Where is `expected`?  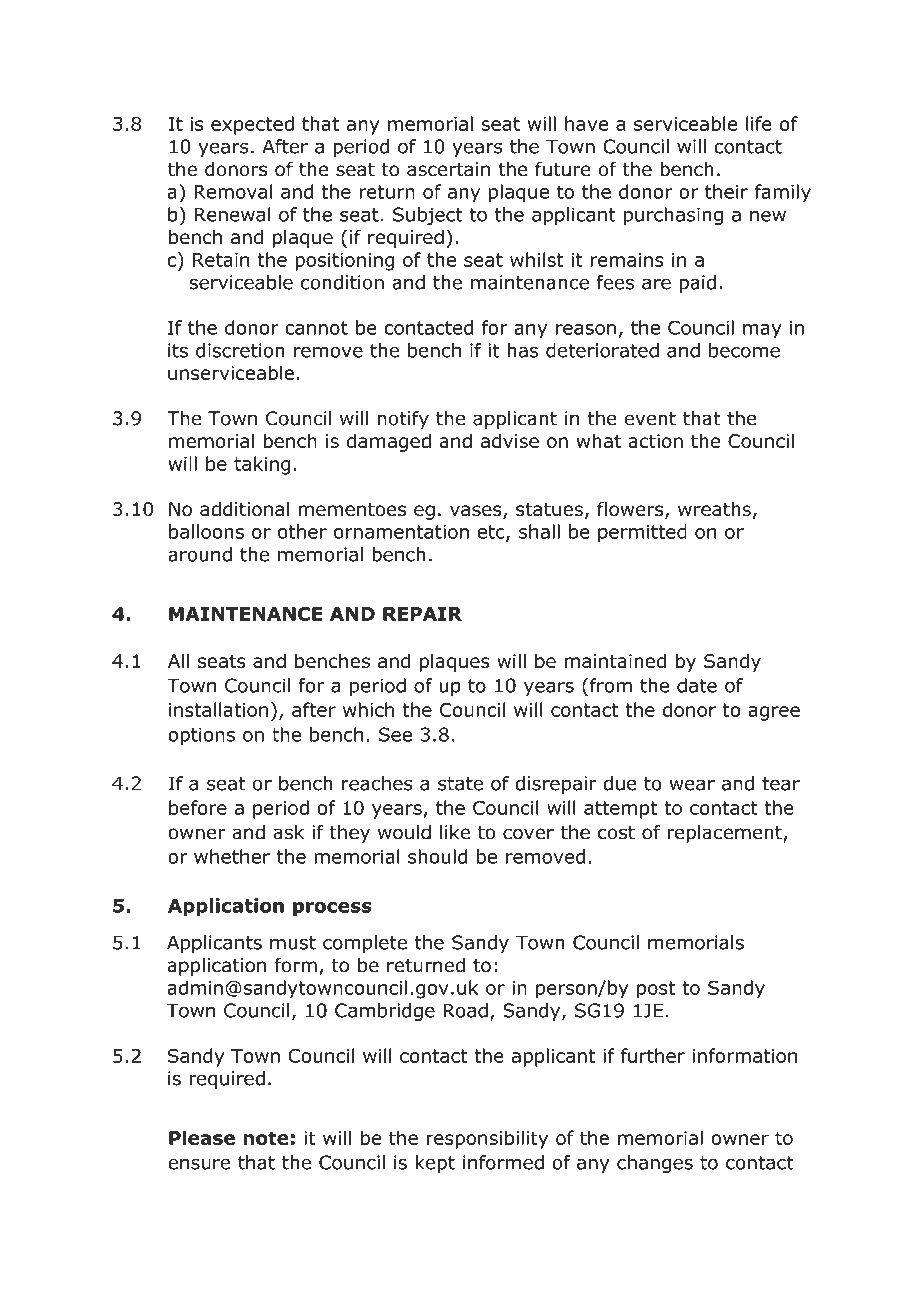 expected is located at coordinates (252, 125).
